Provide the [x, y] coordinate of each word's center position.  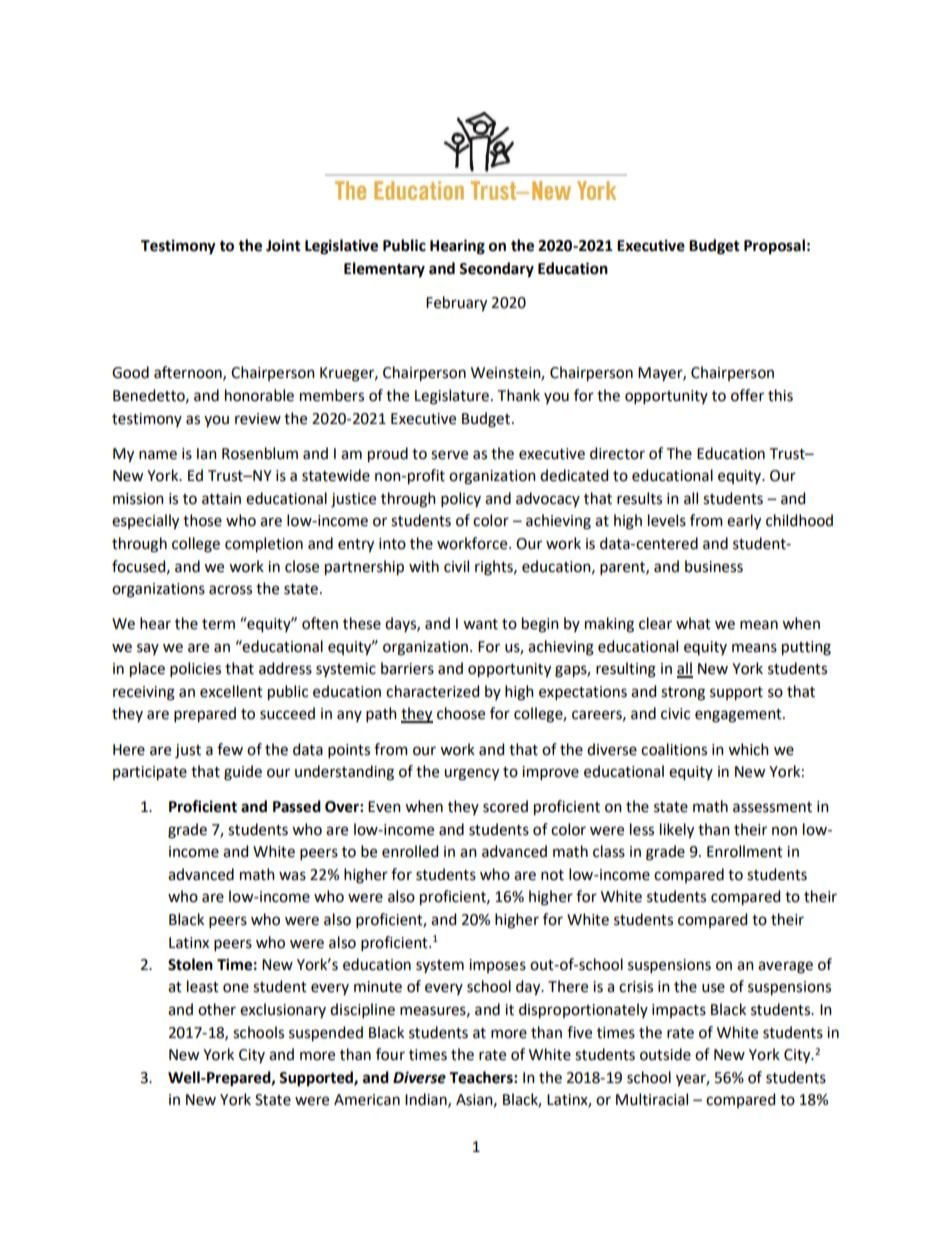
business [714, 566]
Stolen [190, 964]
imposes [497, 966]
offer [747, 395]
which [748, 749]
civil [456, 566]
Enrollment [745, 851]
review [258, 419]
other [217, 1009]
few [230, 749]
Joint [283, 245]
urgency [471, 774]
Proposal [774, 247]
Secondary [496, 270]
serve [449, 455]
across [230, 590]
